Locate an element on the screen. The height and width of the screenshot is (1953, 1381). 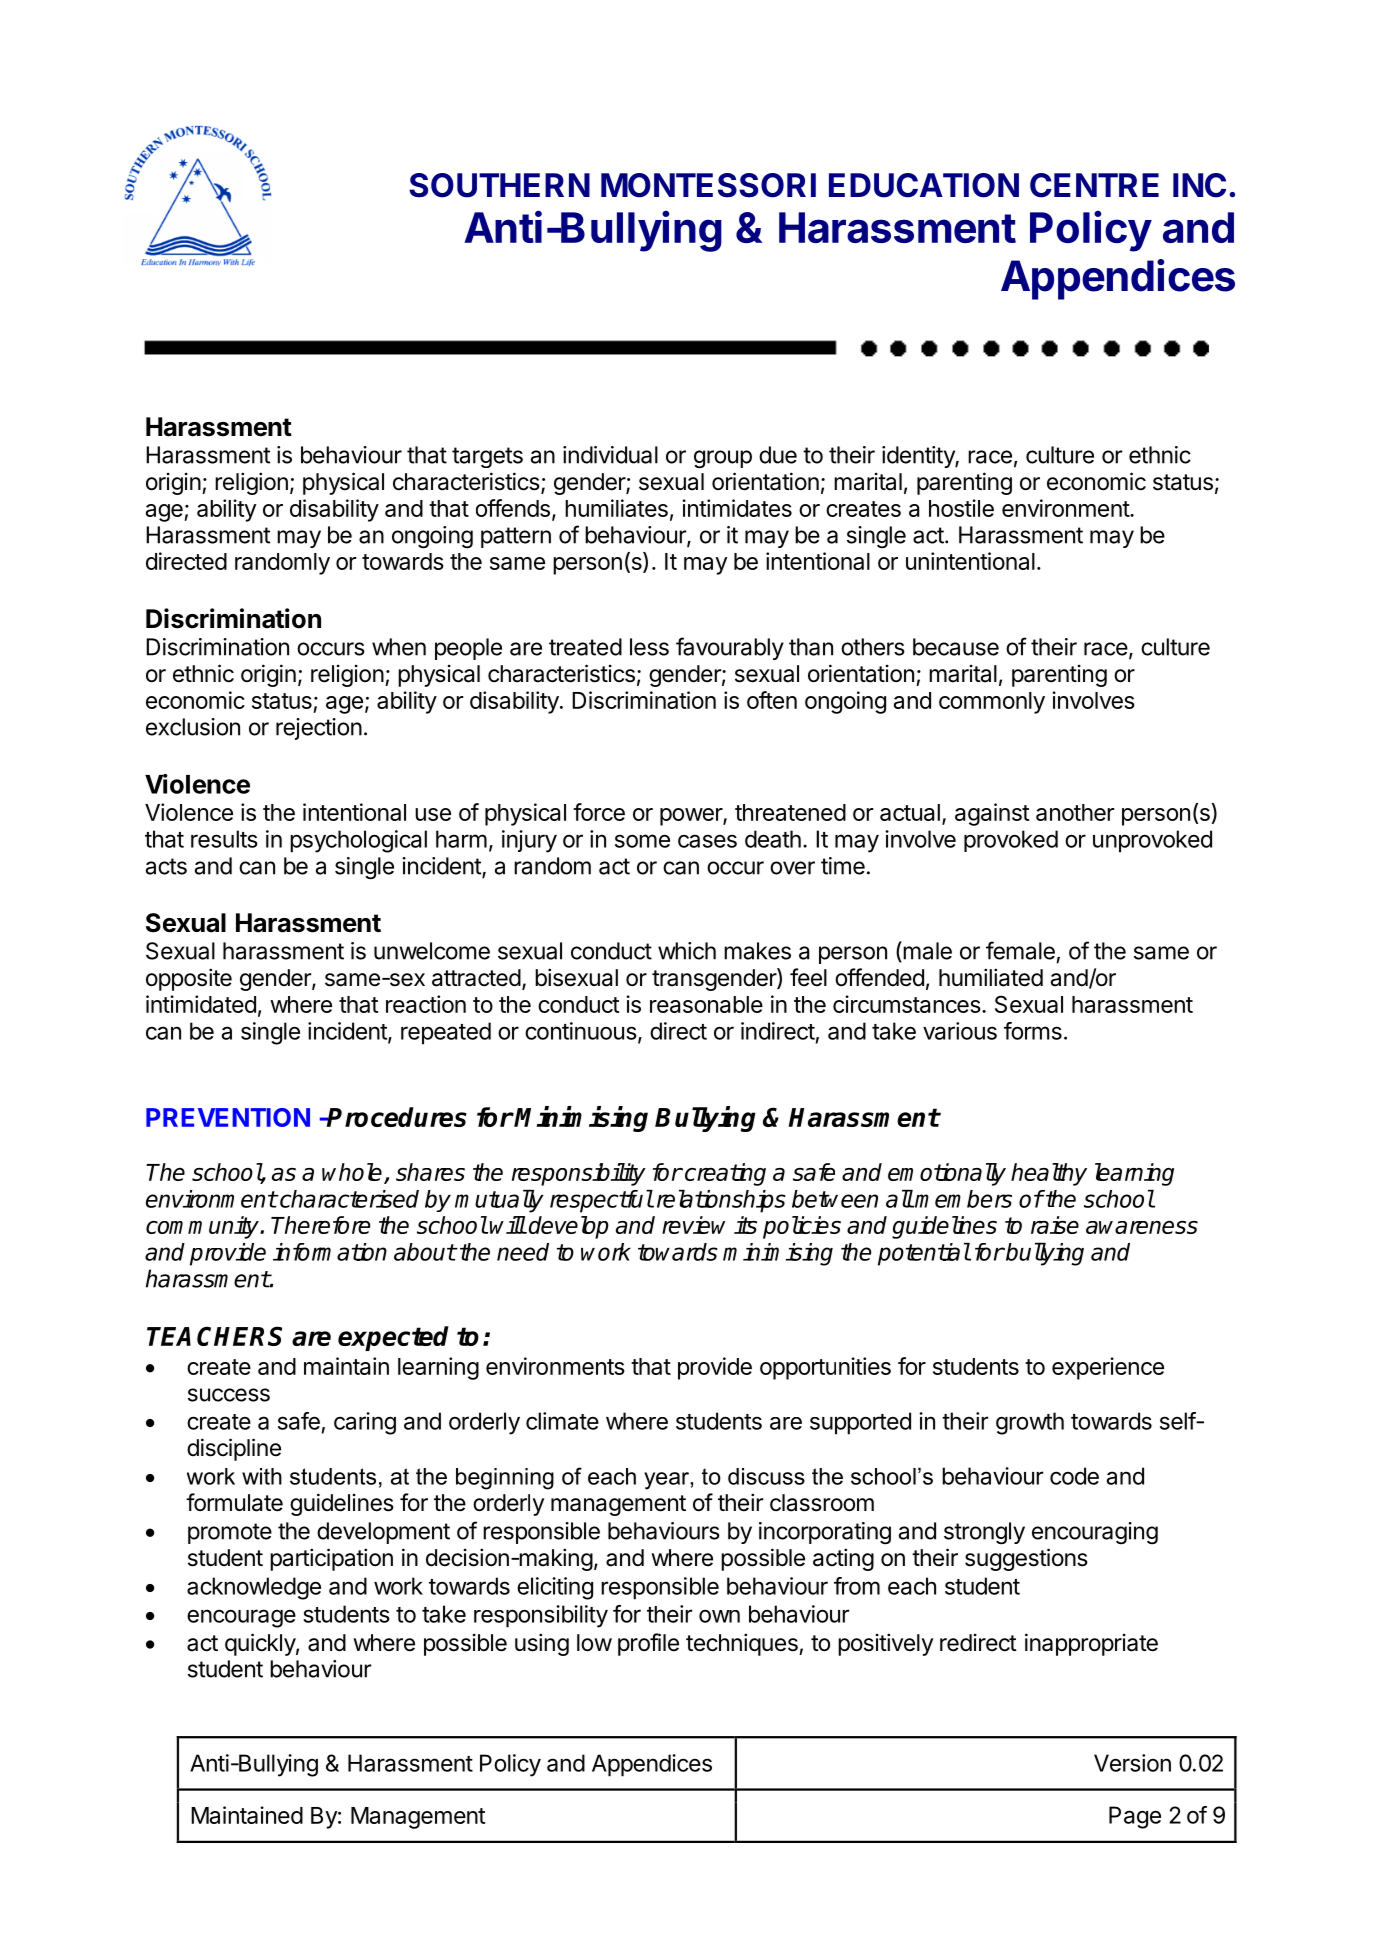
intimidated is located at coordinates (201, 1004).
